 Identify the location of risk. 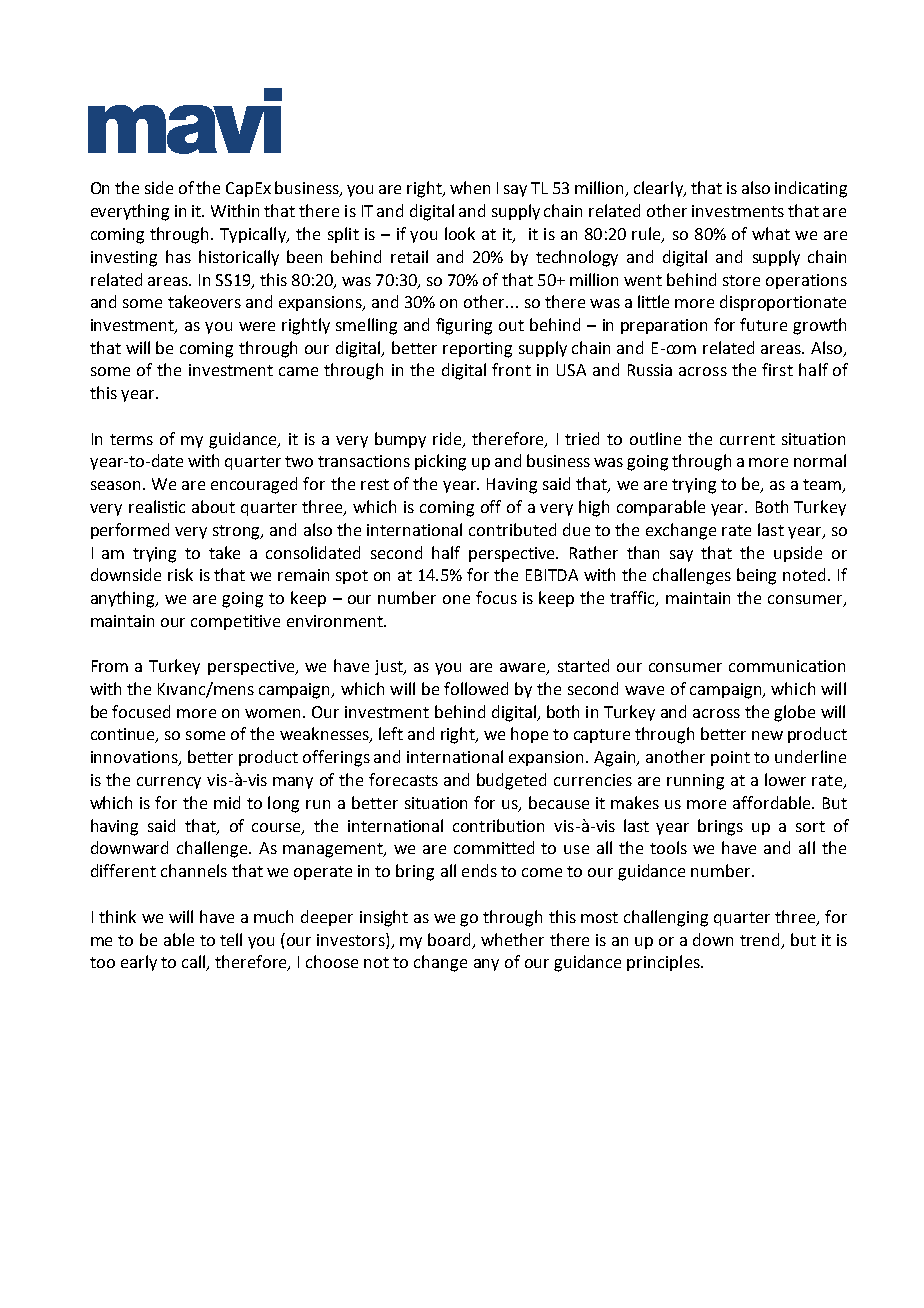
(180, 574).
